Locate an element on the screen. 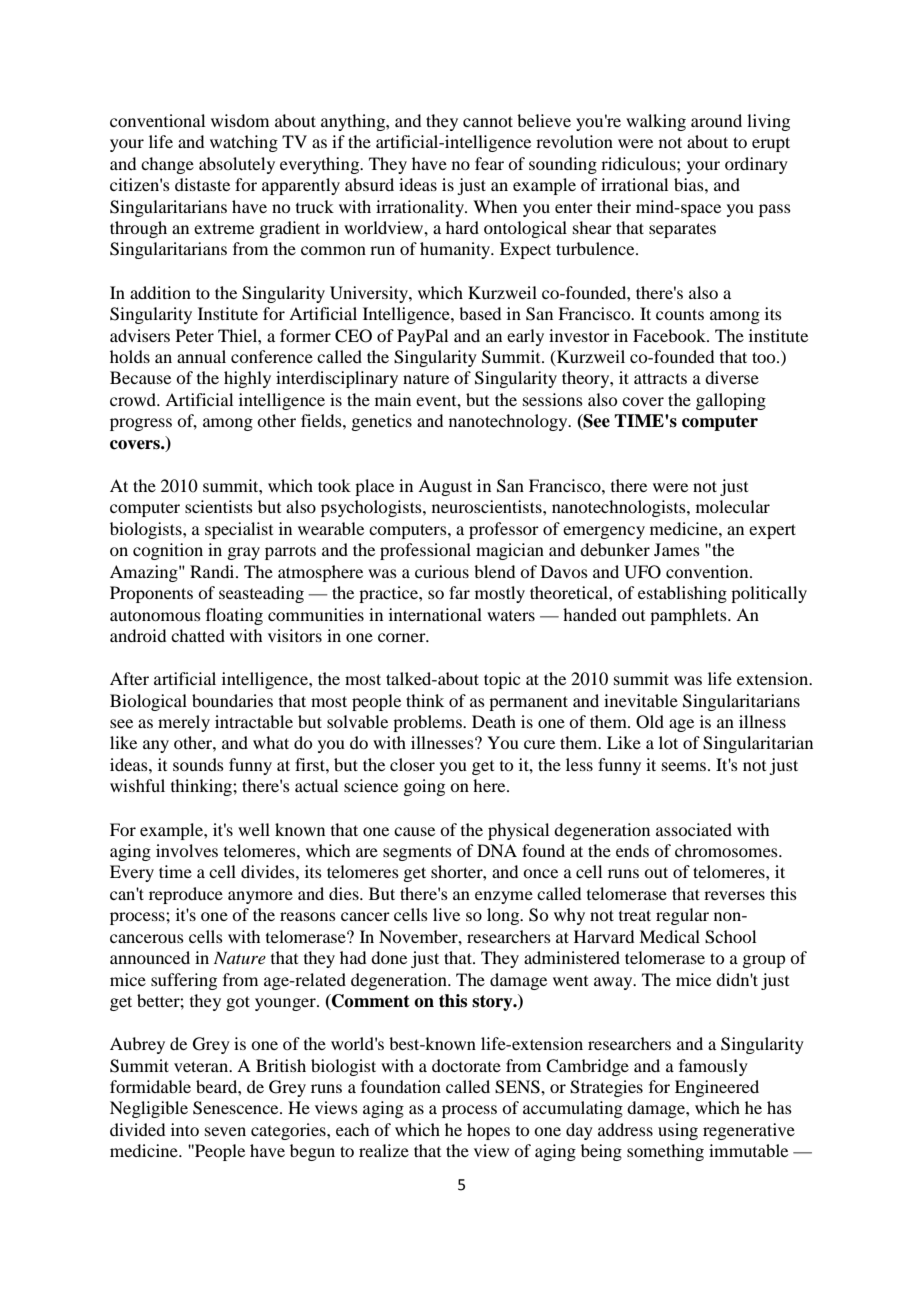 The width and height of the screenshot is (924, 1308). absolutely is located at coordinates (237, 165).
